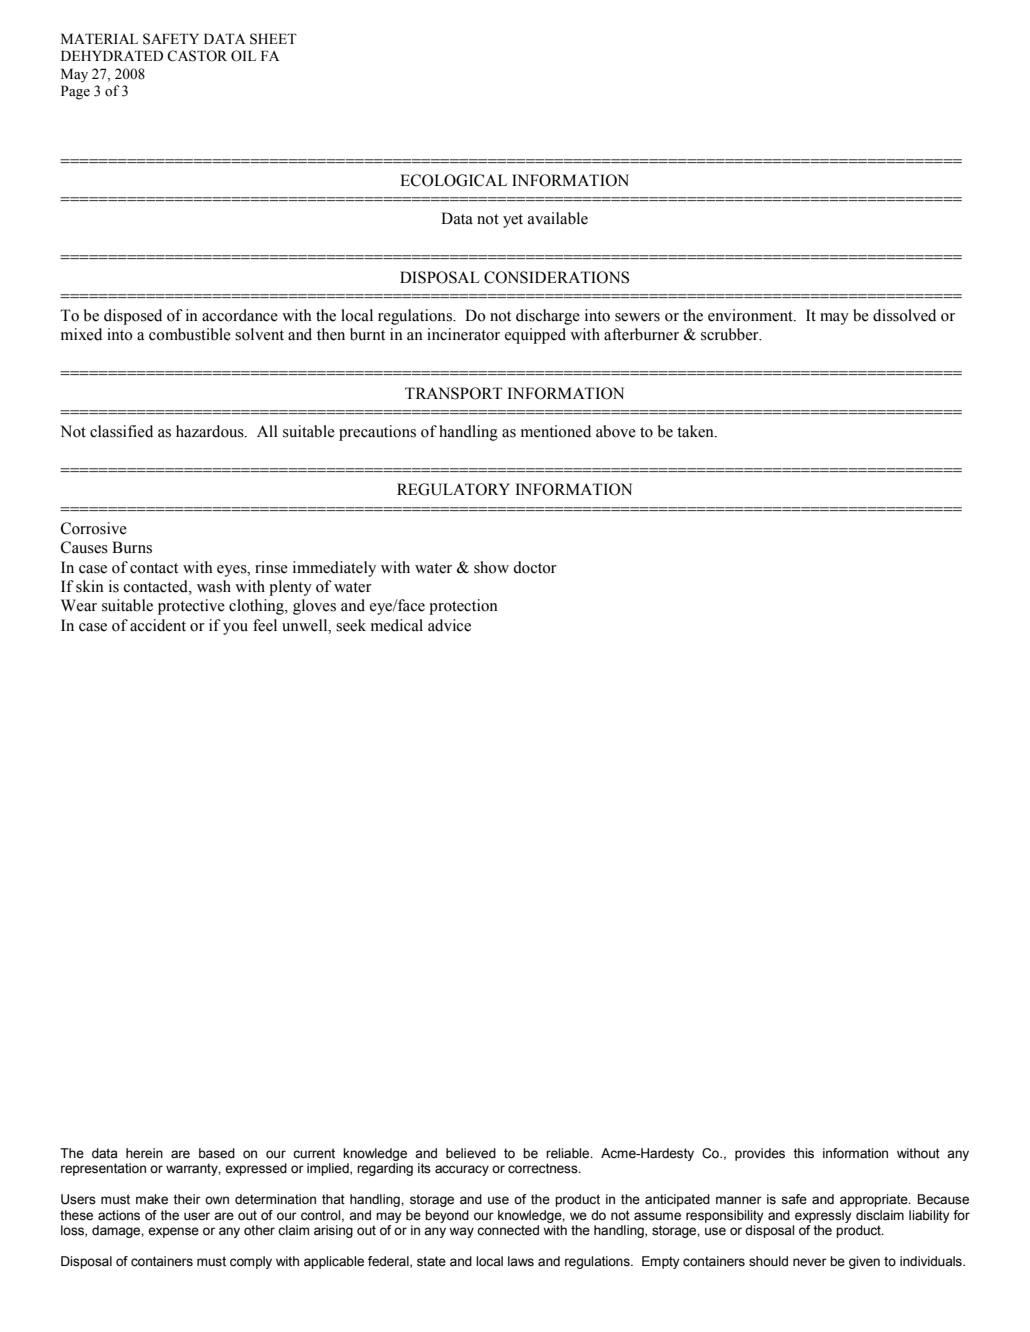 The height and width of the screenshot is (1332, 1030). Describe the element at coordinates (453, 180) in the screenshot. I see `ECOLOGICAL` at that location.
